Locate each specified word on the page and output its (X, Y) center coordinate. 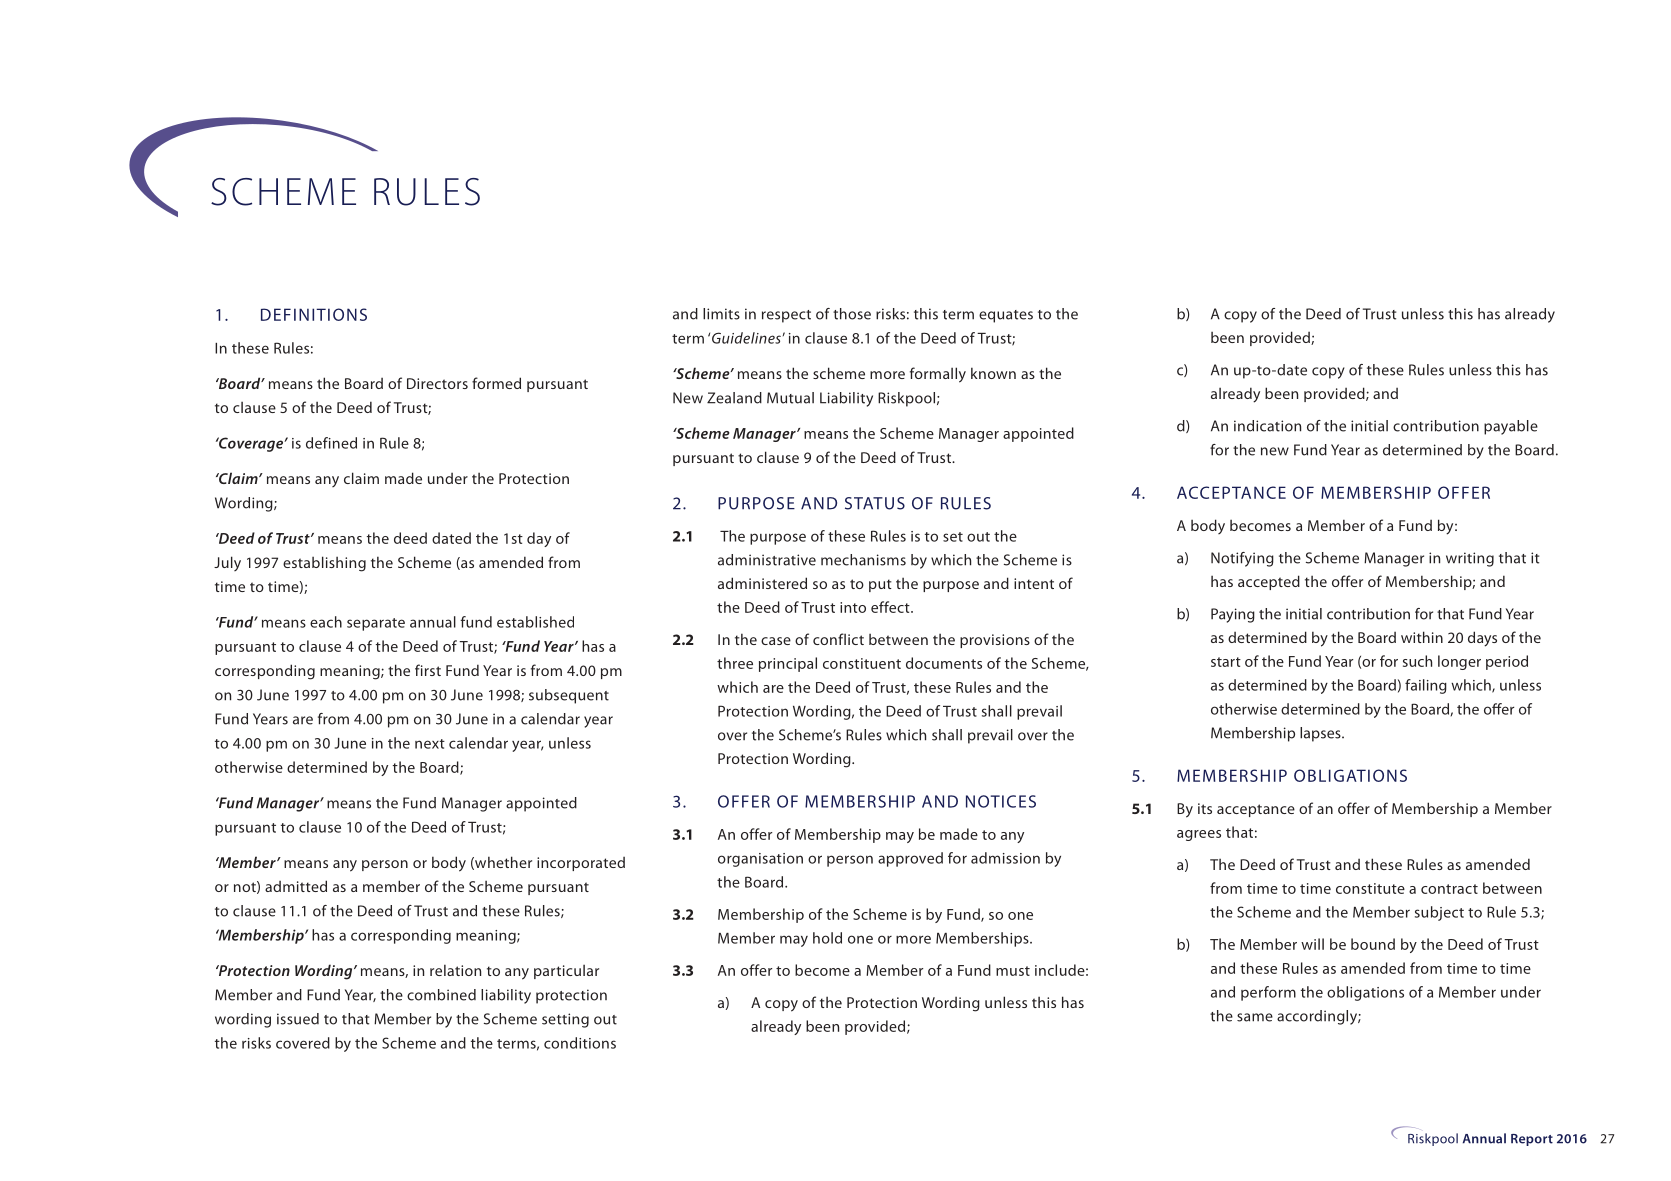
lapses (1321, 734)
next (430, 744)
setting (565, 1020)
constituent (862, 663)
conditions (580, 1043)
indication (1267, 426)
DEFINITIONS (314, 314)
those (852, 314)
